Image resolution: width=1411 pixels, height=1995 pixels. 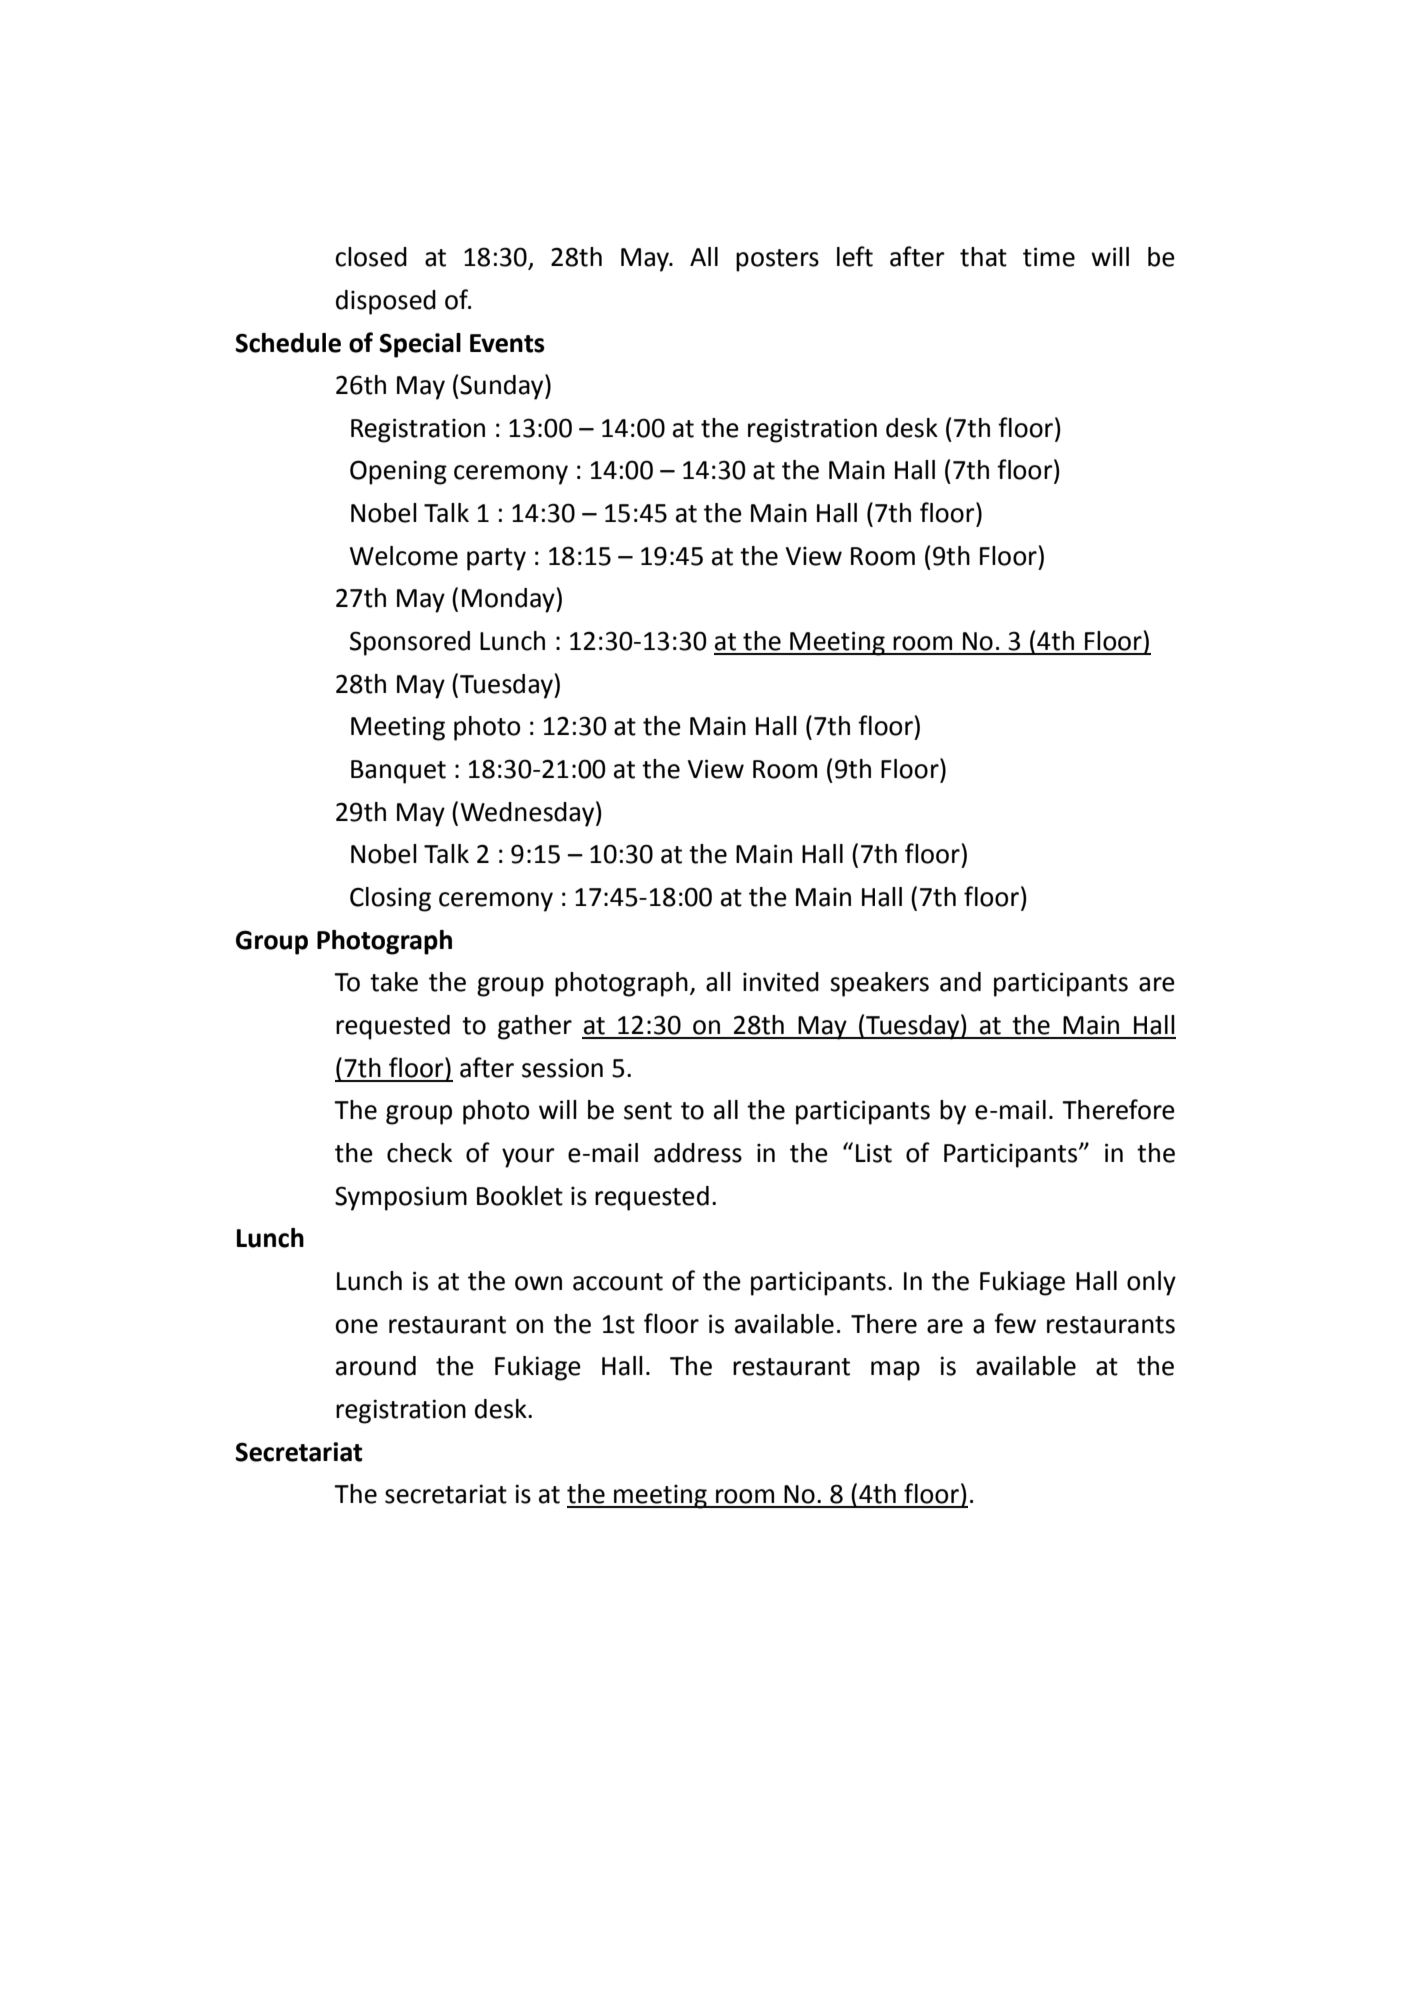 What do you see at coordinates (777, 260) in the screenshot?
I see `posters` at bounding box center [777, 260].
